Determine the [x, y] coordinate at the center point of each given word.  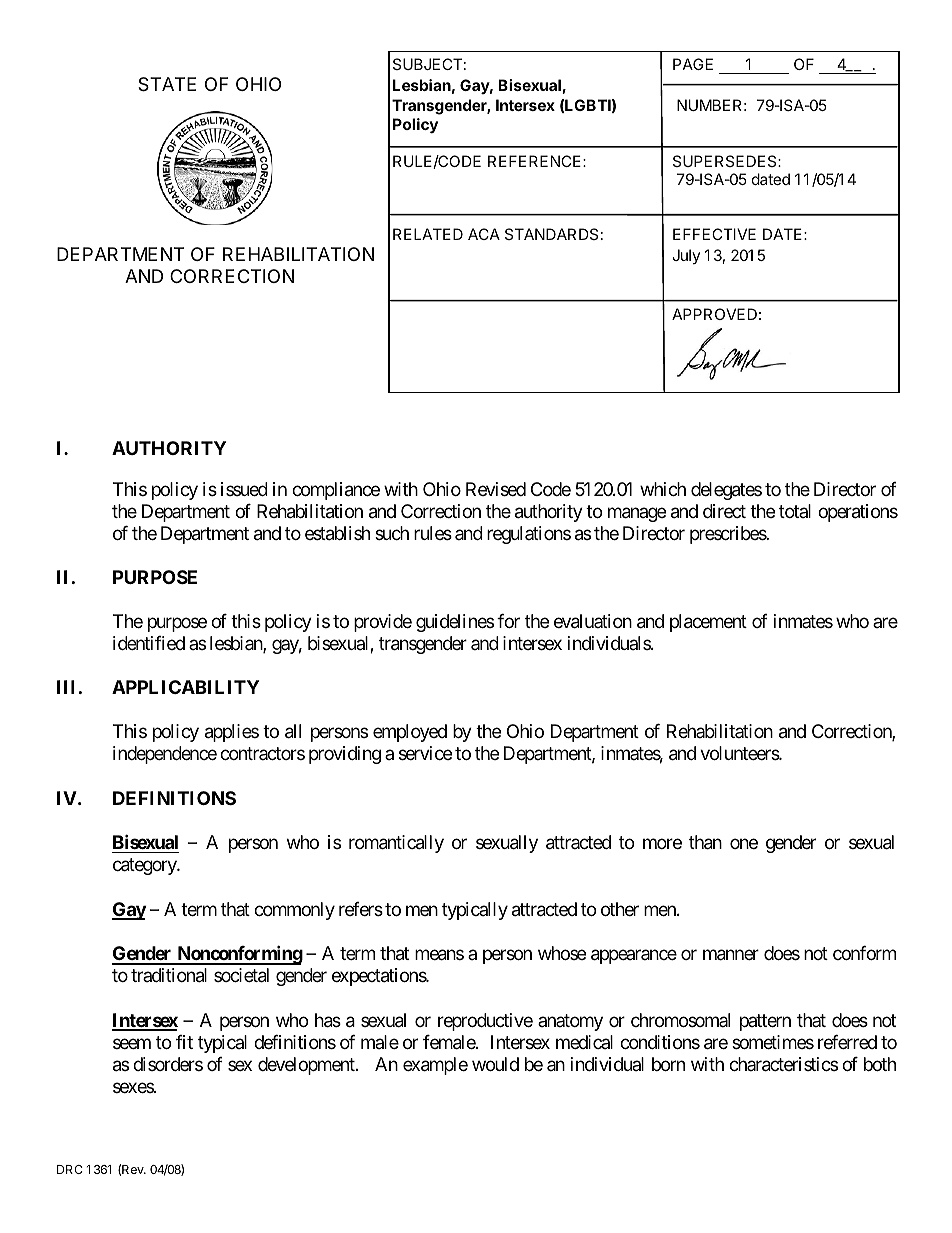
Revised [496, 489]
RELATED [428, 234]
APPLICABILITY [185, 687]
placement [708, 623]
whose [562, 953]
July [686, 256]
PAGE [693, 64]
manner [731, 955]
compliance [336, 491]
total [795, 511]
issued [244, 489]
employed [410, 733]
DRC [70, 1169]
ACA [484, 234]
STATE [167, 84]
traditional [169, 975]
